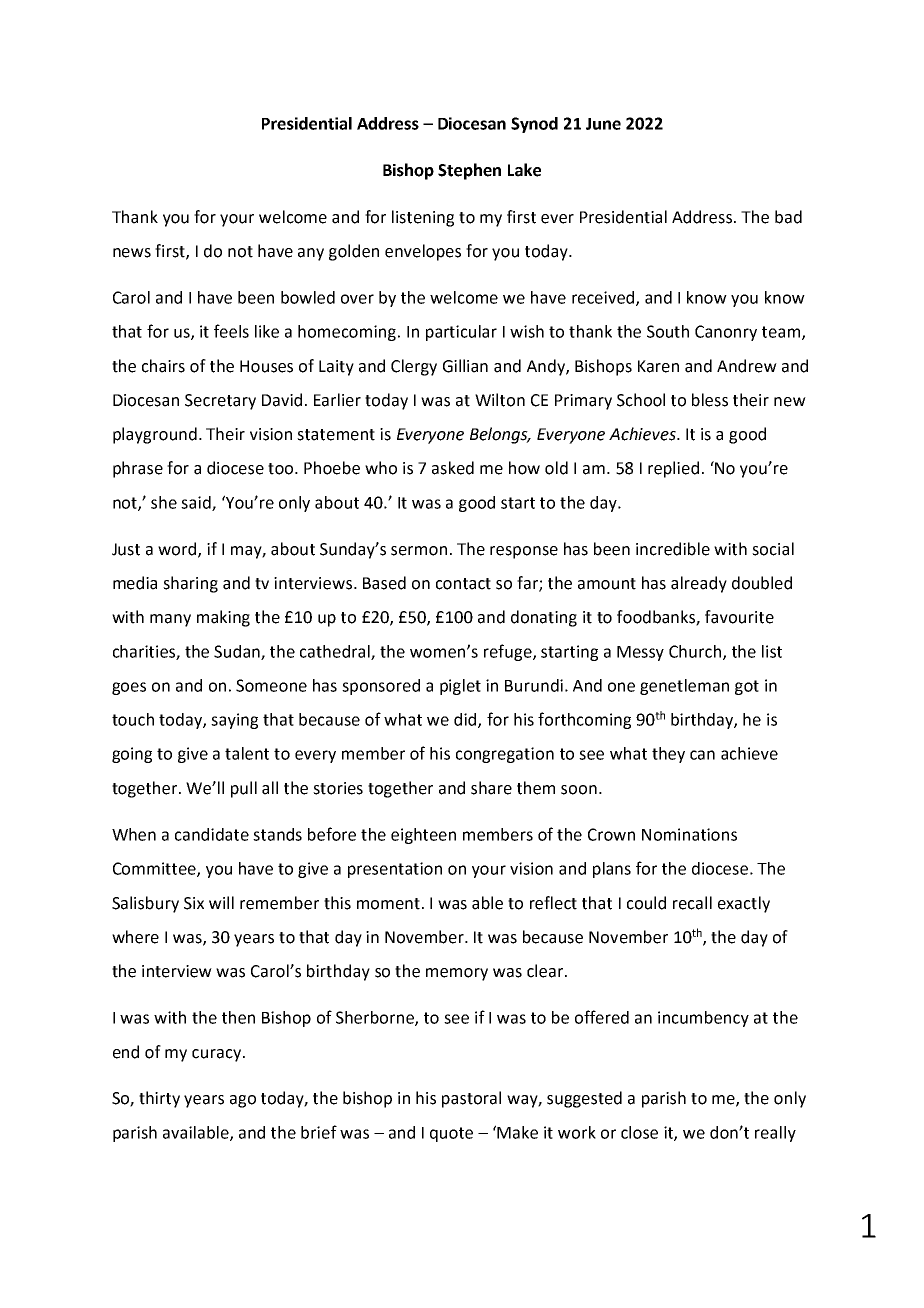 The width and height of the screenshot is (924, 1308). I want to click on replied, so click(673, 469).
